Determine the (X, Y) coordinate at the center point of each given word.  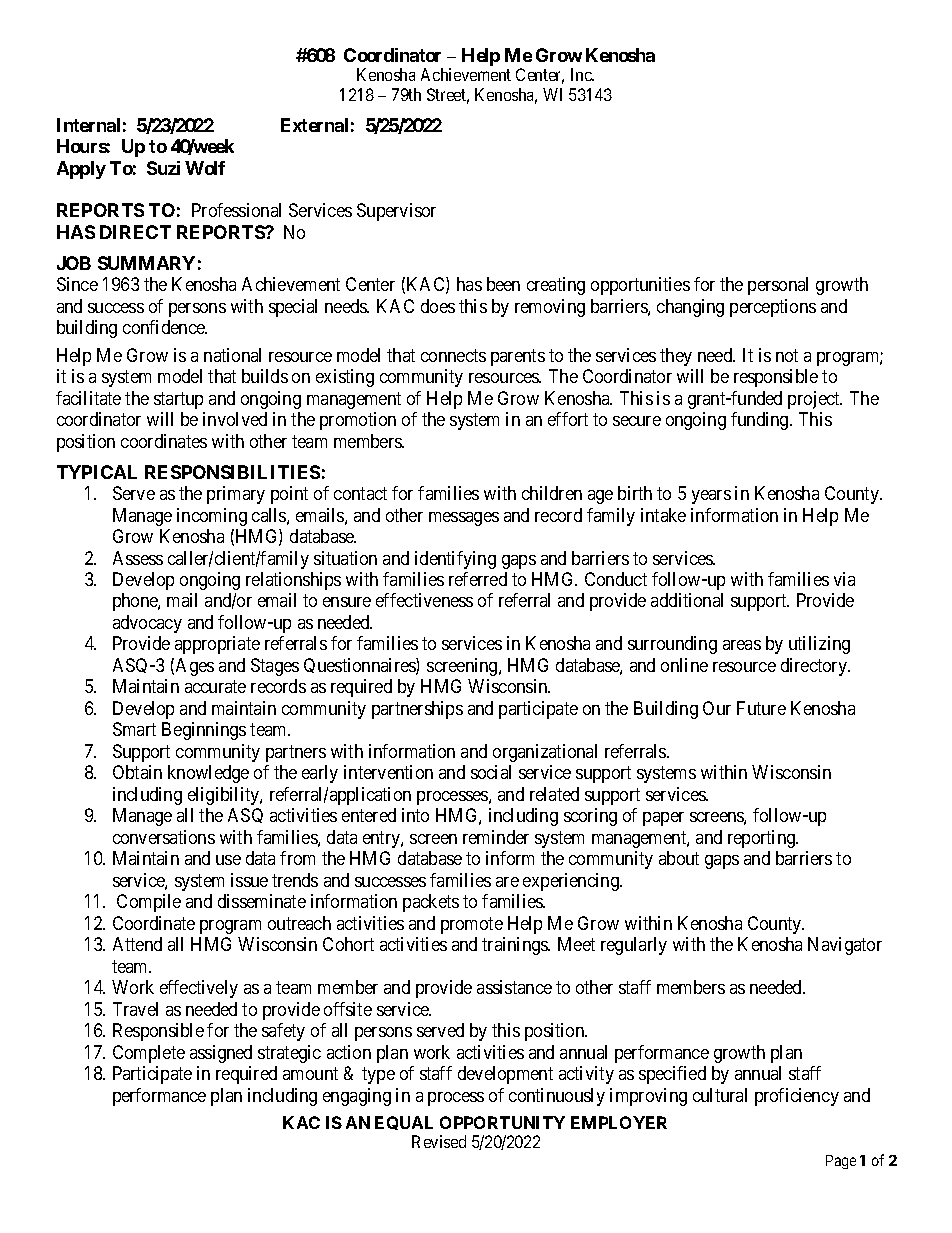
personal (778, 286)
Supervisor (396, 212)
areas (742, 645)
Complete (149, 1054)
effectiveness (424, 600)
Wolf (205, 168)
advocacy (147, 624)
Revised (439, 1141)
